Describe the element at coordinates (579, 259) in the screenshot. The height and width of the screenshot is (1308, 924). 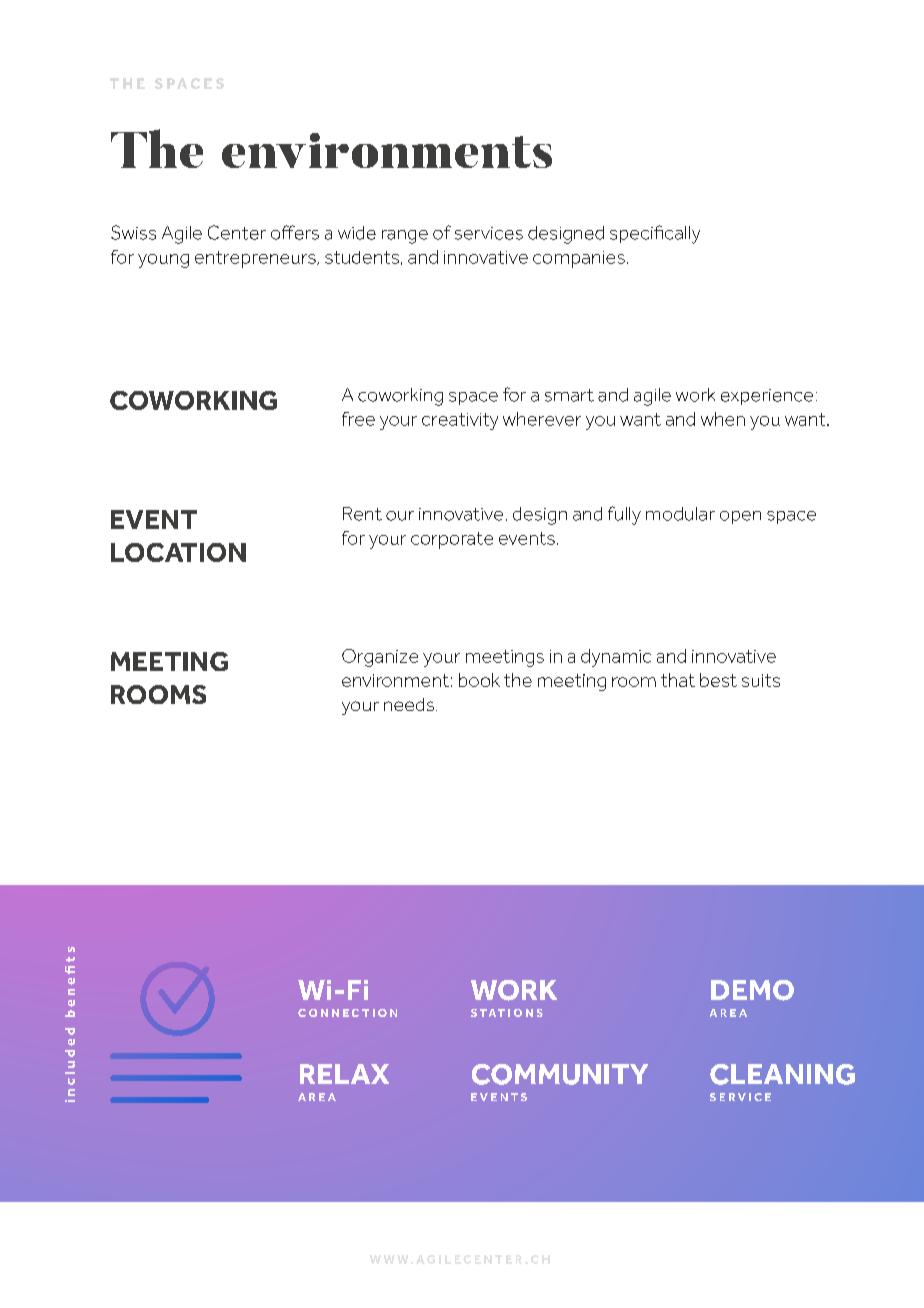
I see `companies` at that location.
